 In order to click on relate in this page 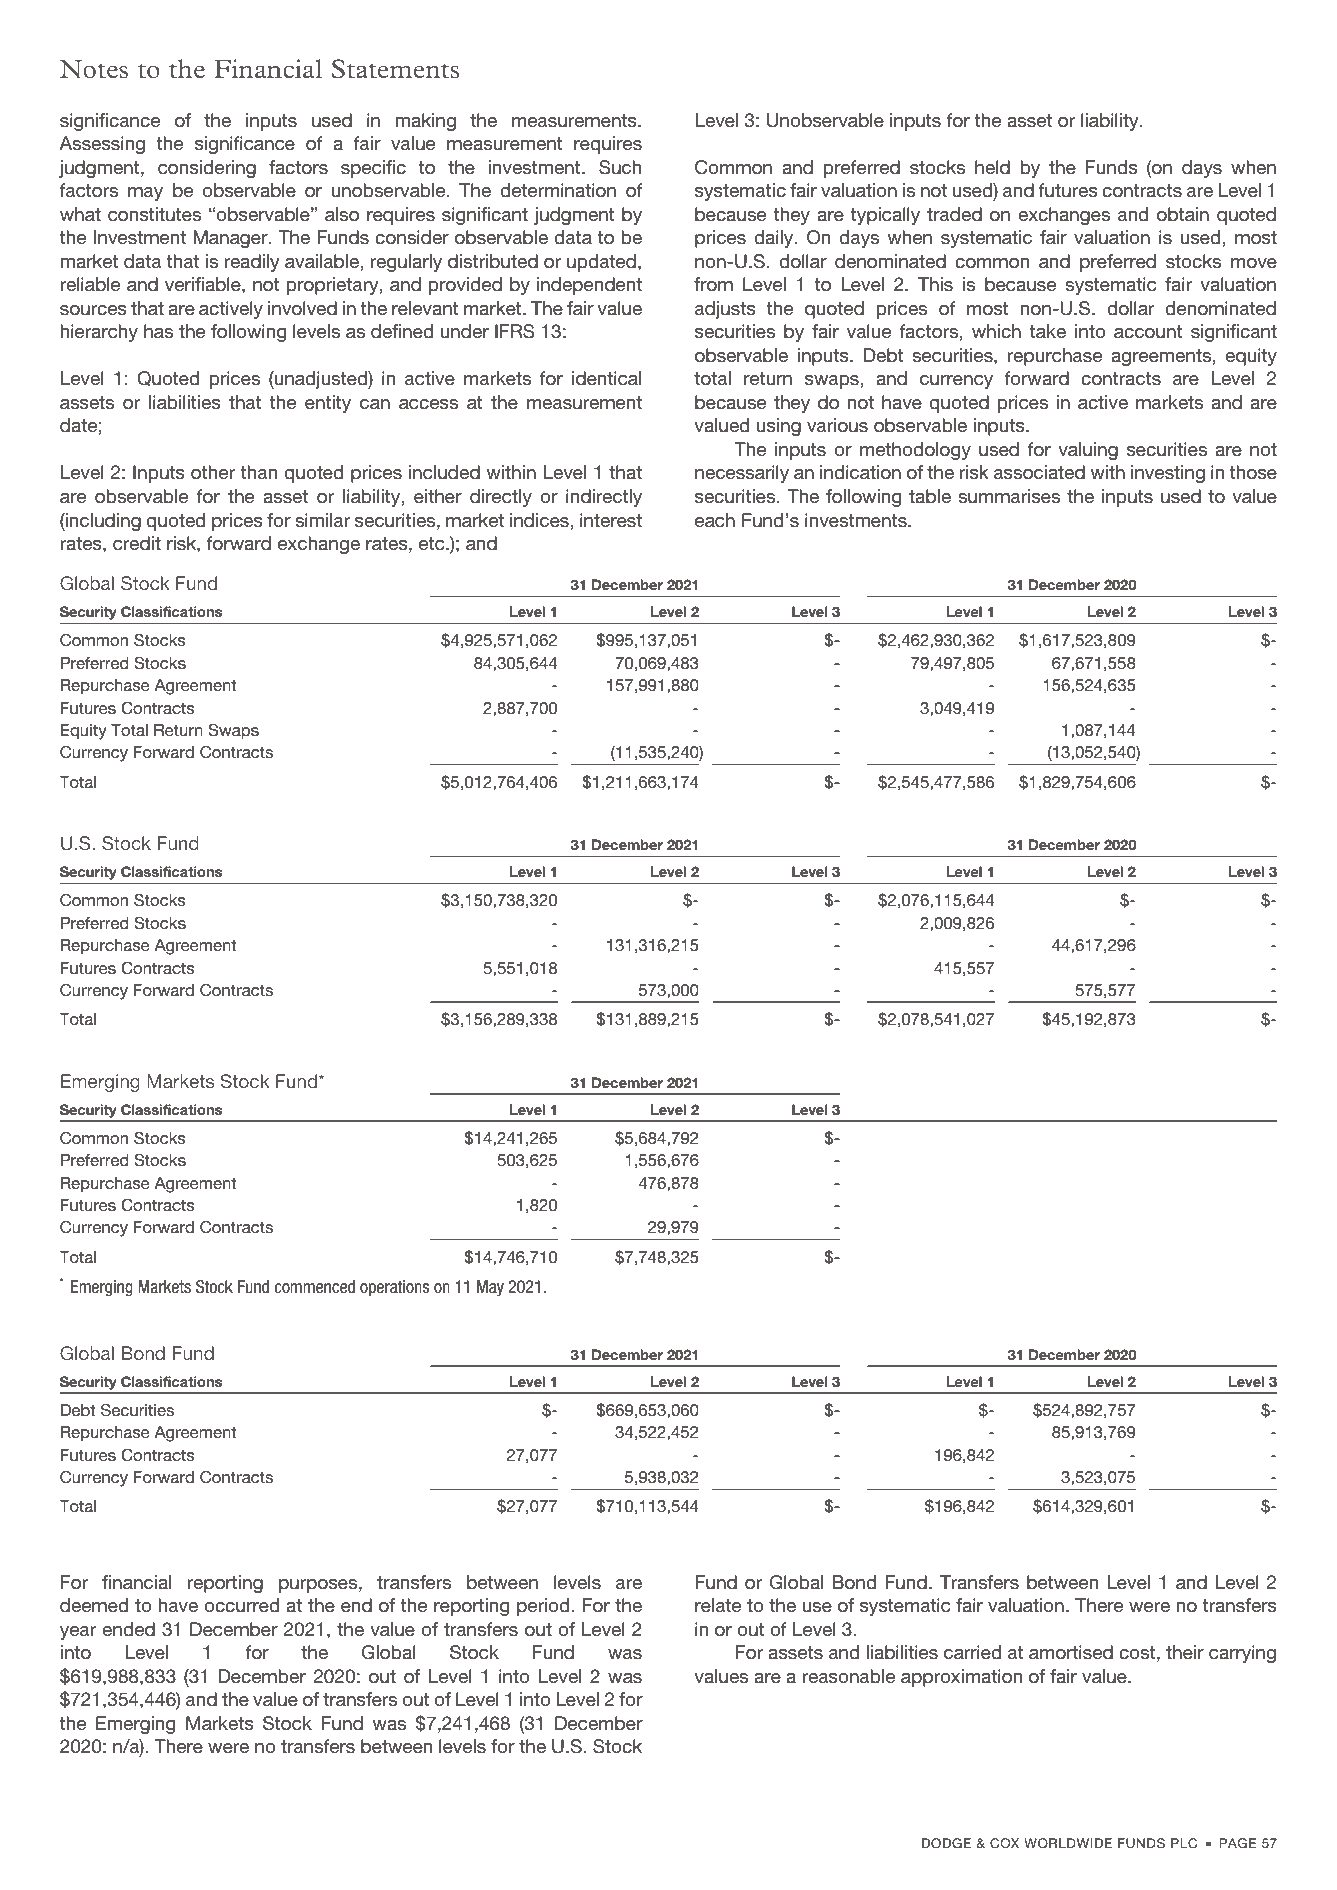, I will do `click(718, 1605)`.
